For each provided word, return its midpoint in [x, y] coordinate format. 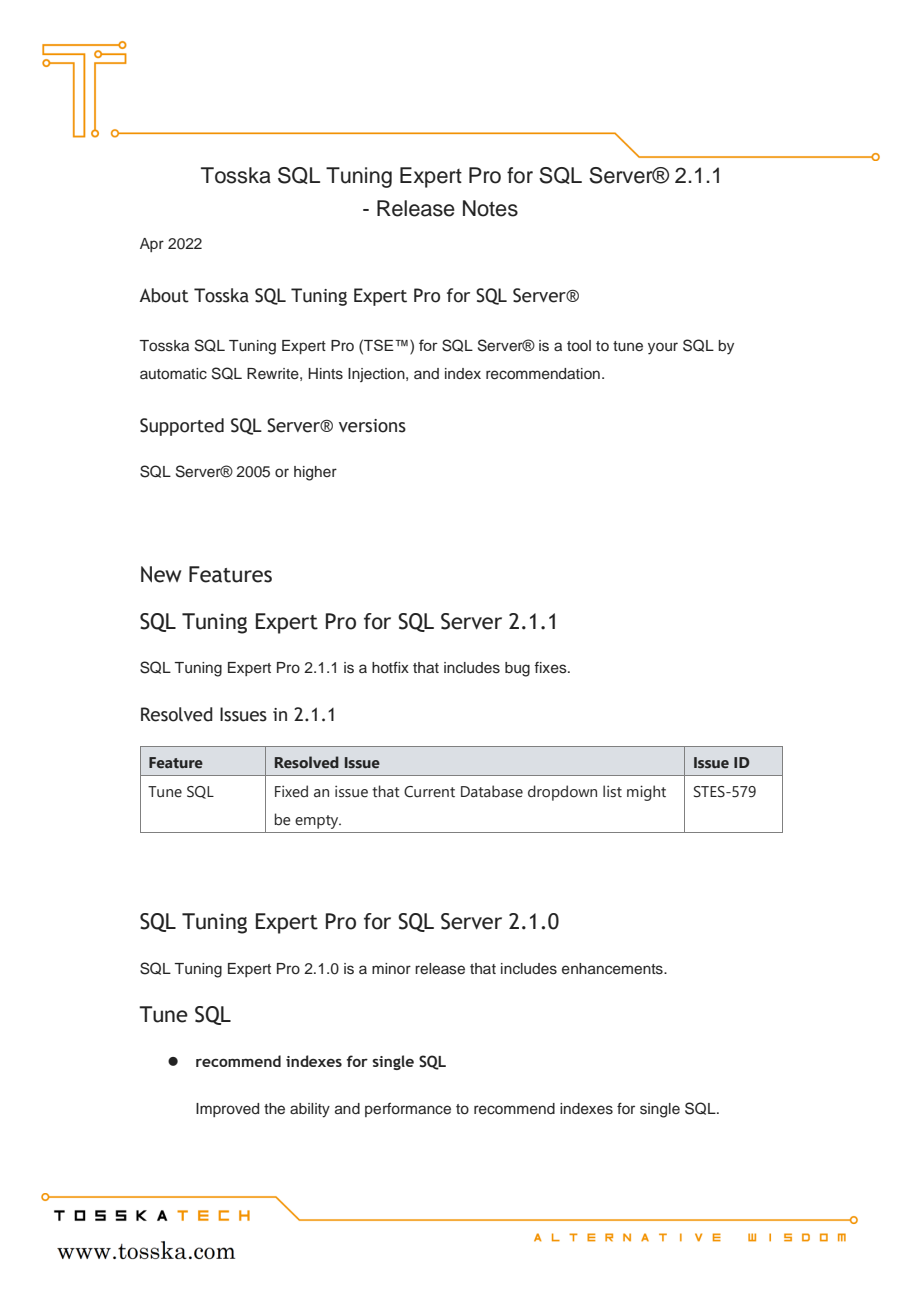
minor [391, 968]
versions [372, 426]
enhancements [613, 969]
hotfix [390, 667]
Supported [182, 427]
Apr [152, 245]
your [663, 348]
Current [429, 792]
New [161, 574]
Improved [227, 1110]
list [612, 791]
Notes [490, 208]
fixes [551, 668]
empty [318, 822]
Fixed [291, 791]
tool [579, 345]
